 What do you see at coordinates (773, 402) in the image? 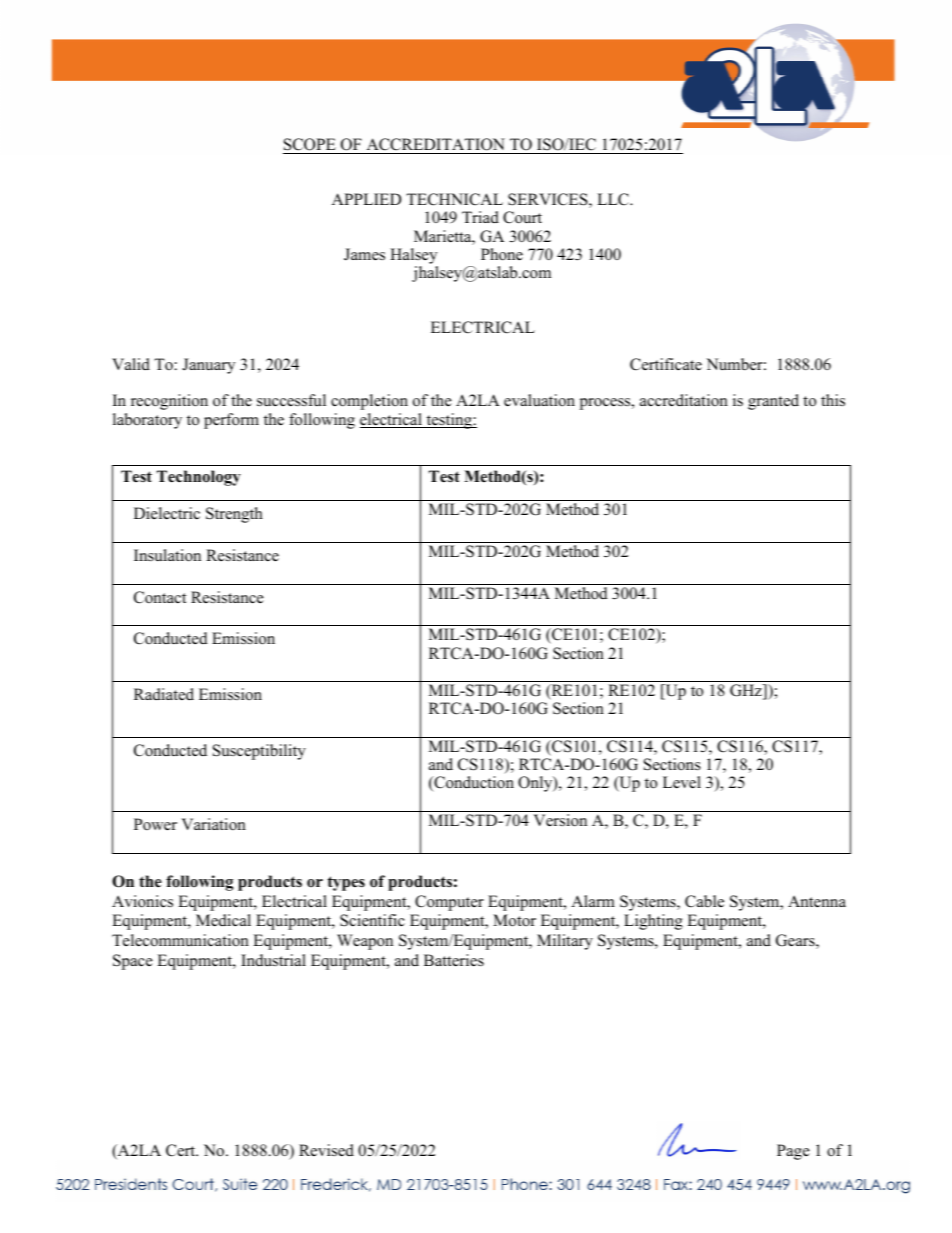
I see `granted` at bounding box center [773, 402].
